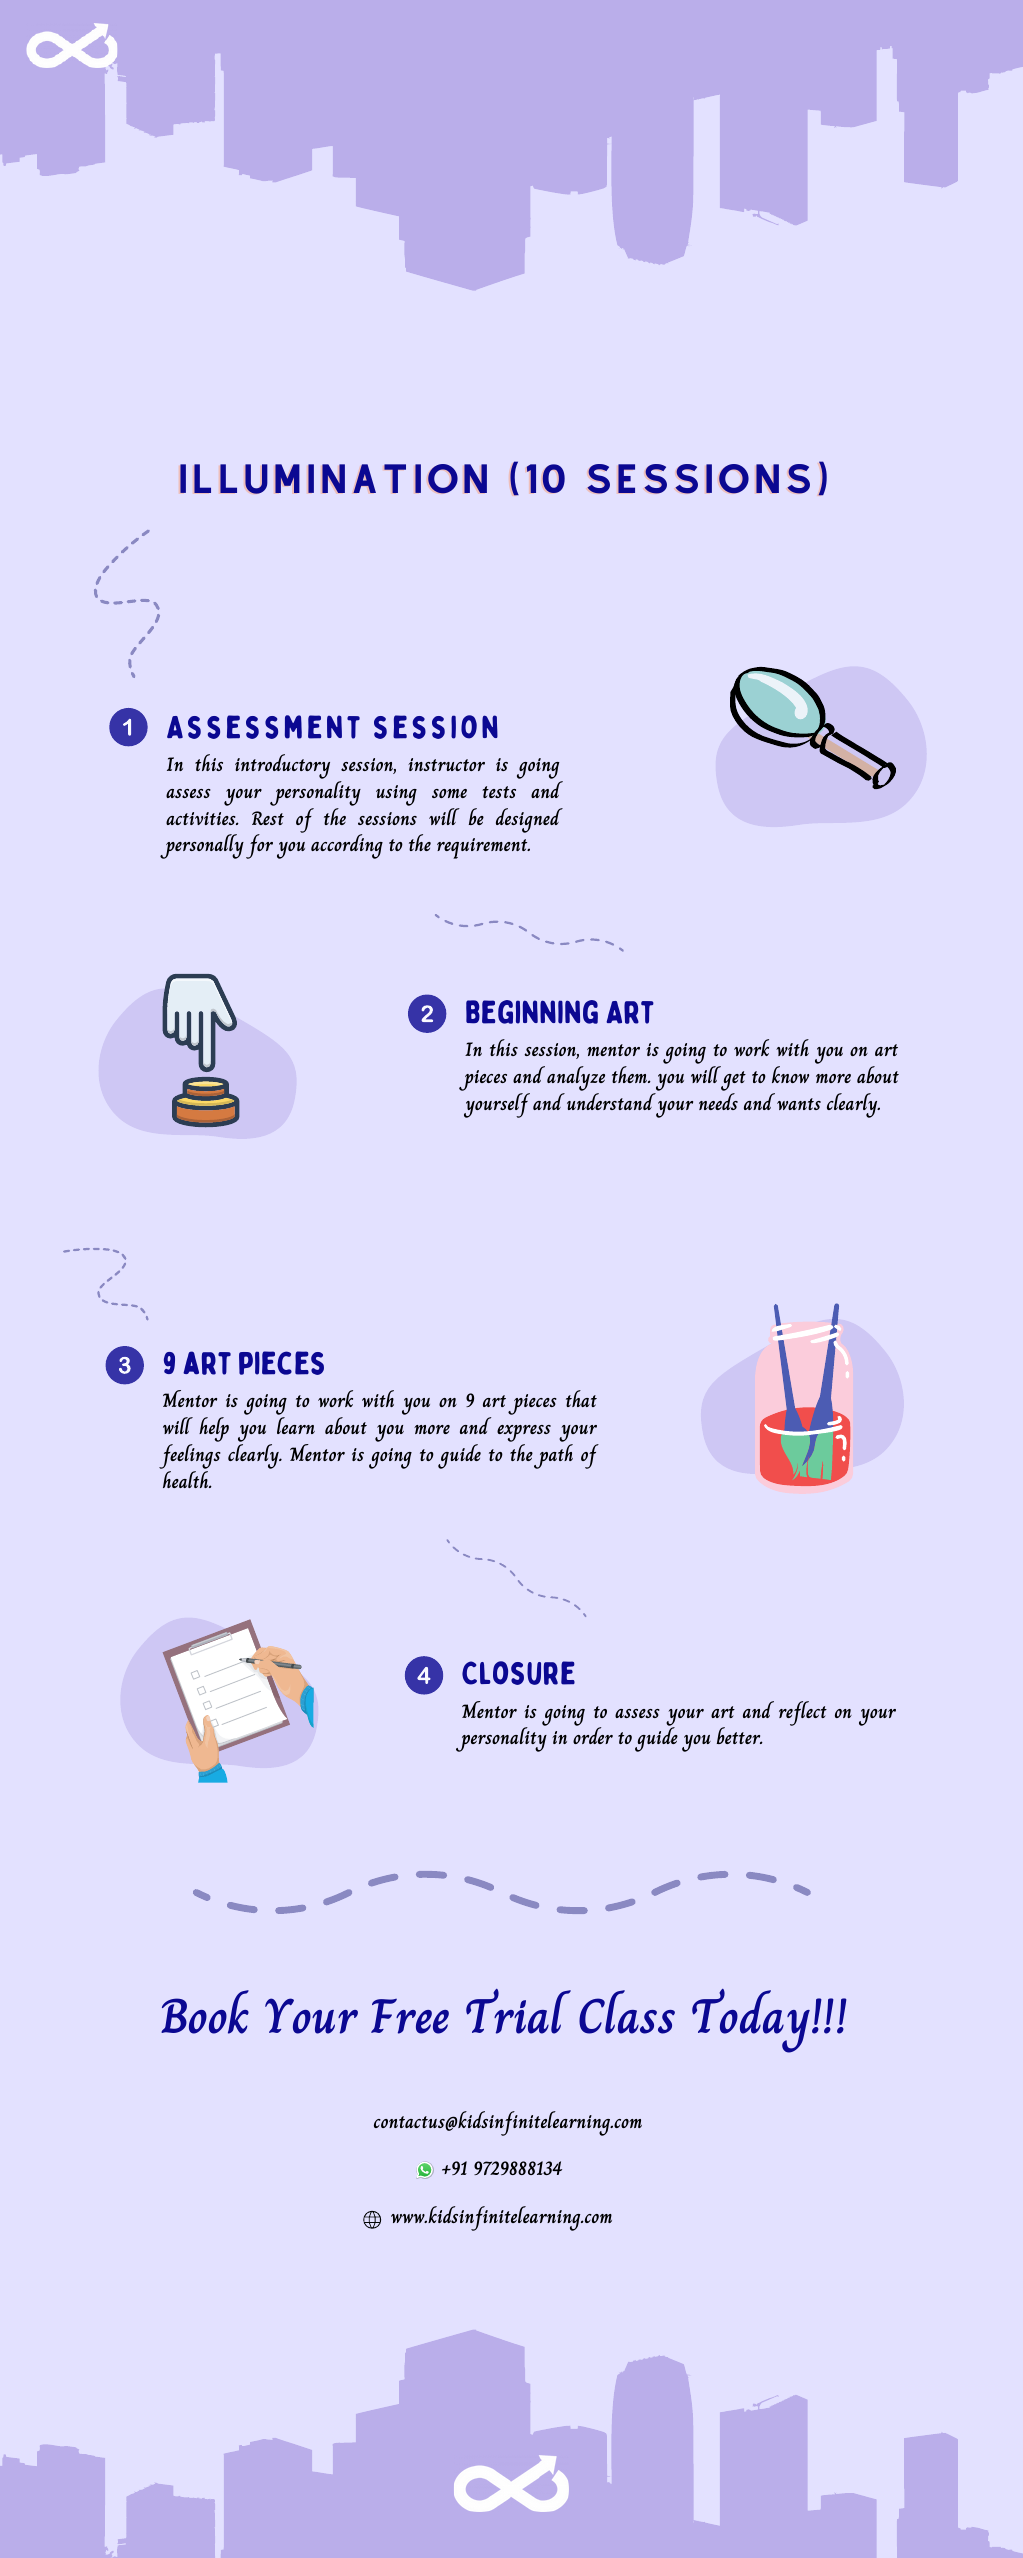  I want to click on needs, so click(718, 1101).
